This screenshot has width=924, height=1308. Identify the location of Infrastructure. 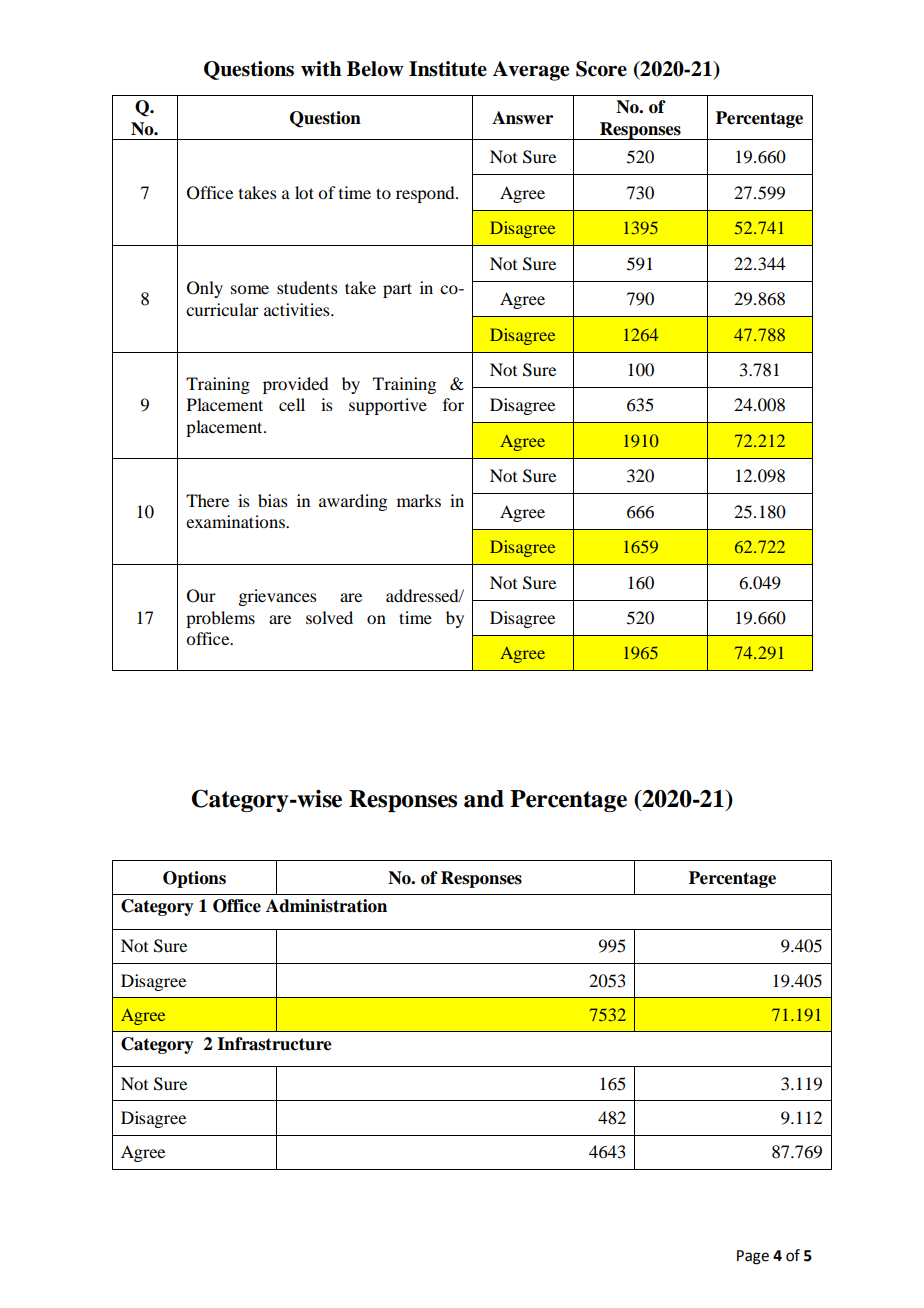
(274, 1044).
